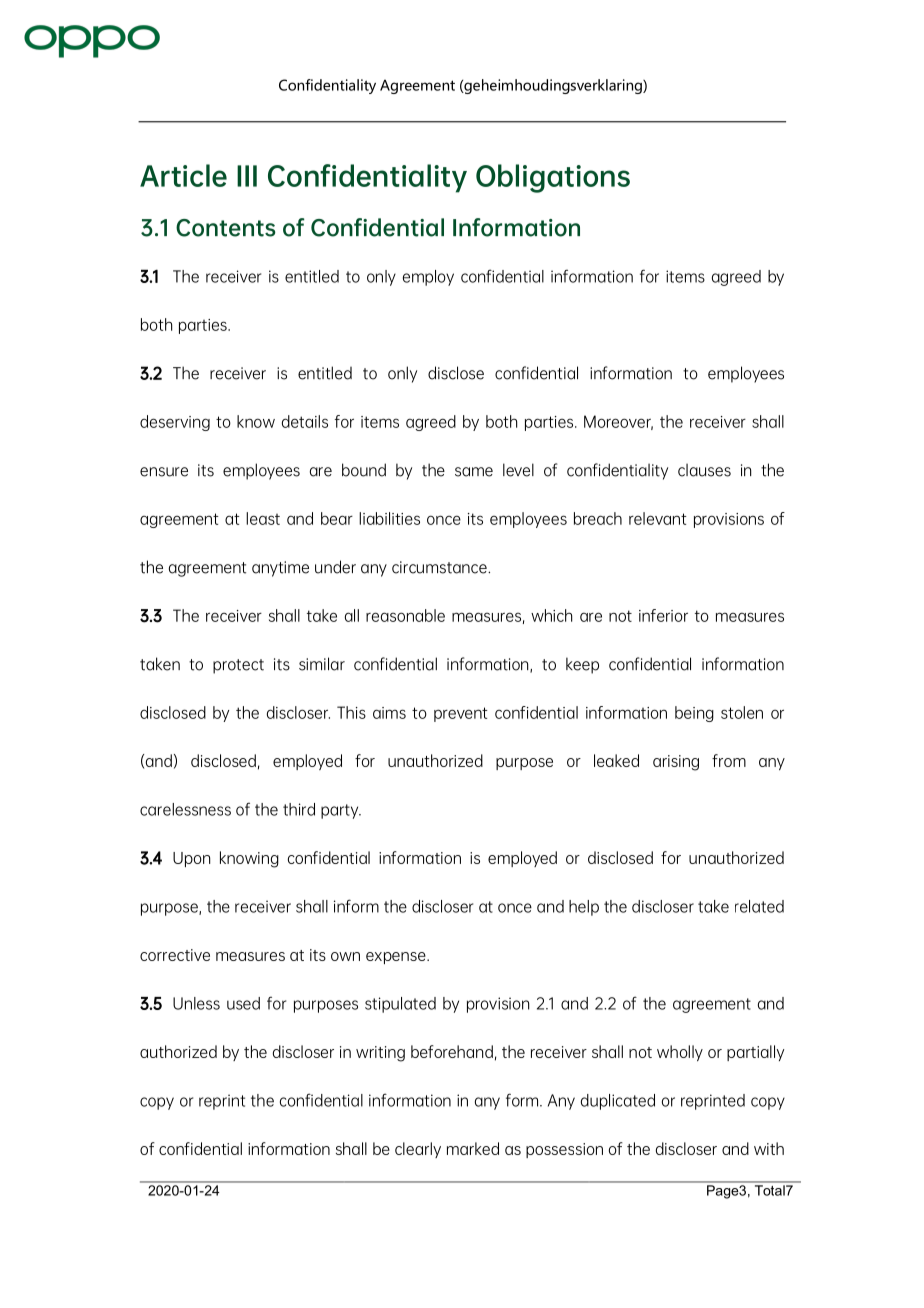 The height and width of the screenshot is (1308, 924). I want to click on least, so click(263, 518).
